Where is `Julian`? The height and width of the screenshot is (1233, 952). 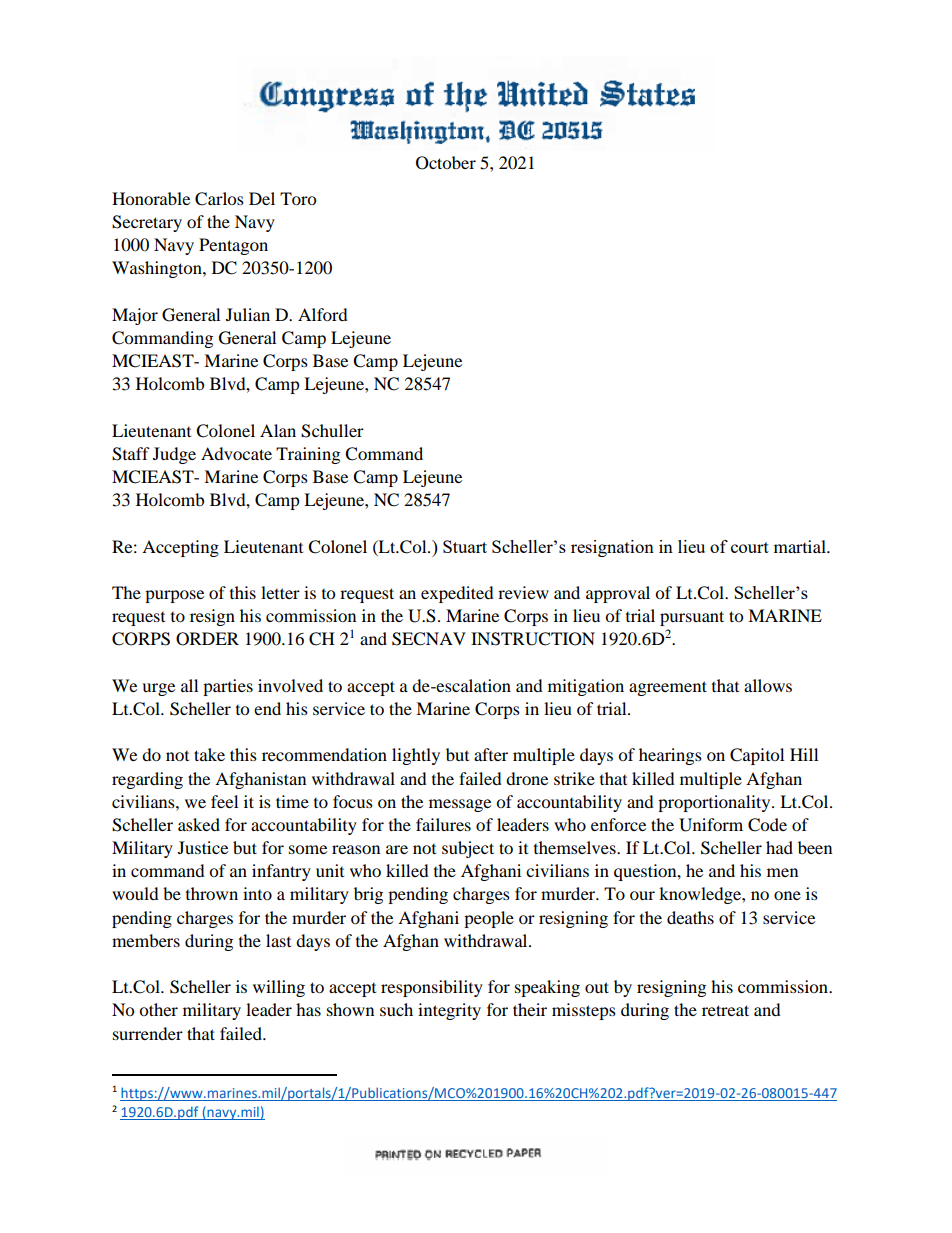 Julian is located at coordinates (248, 314).
